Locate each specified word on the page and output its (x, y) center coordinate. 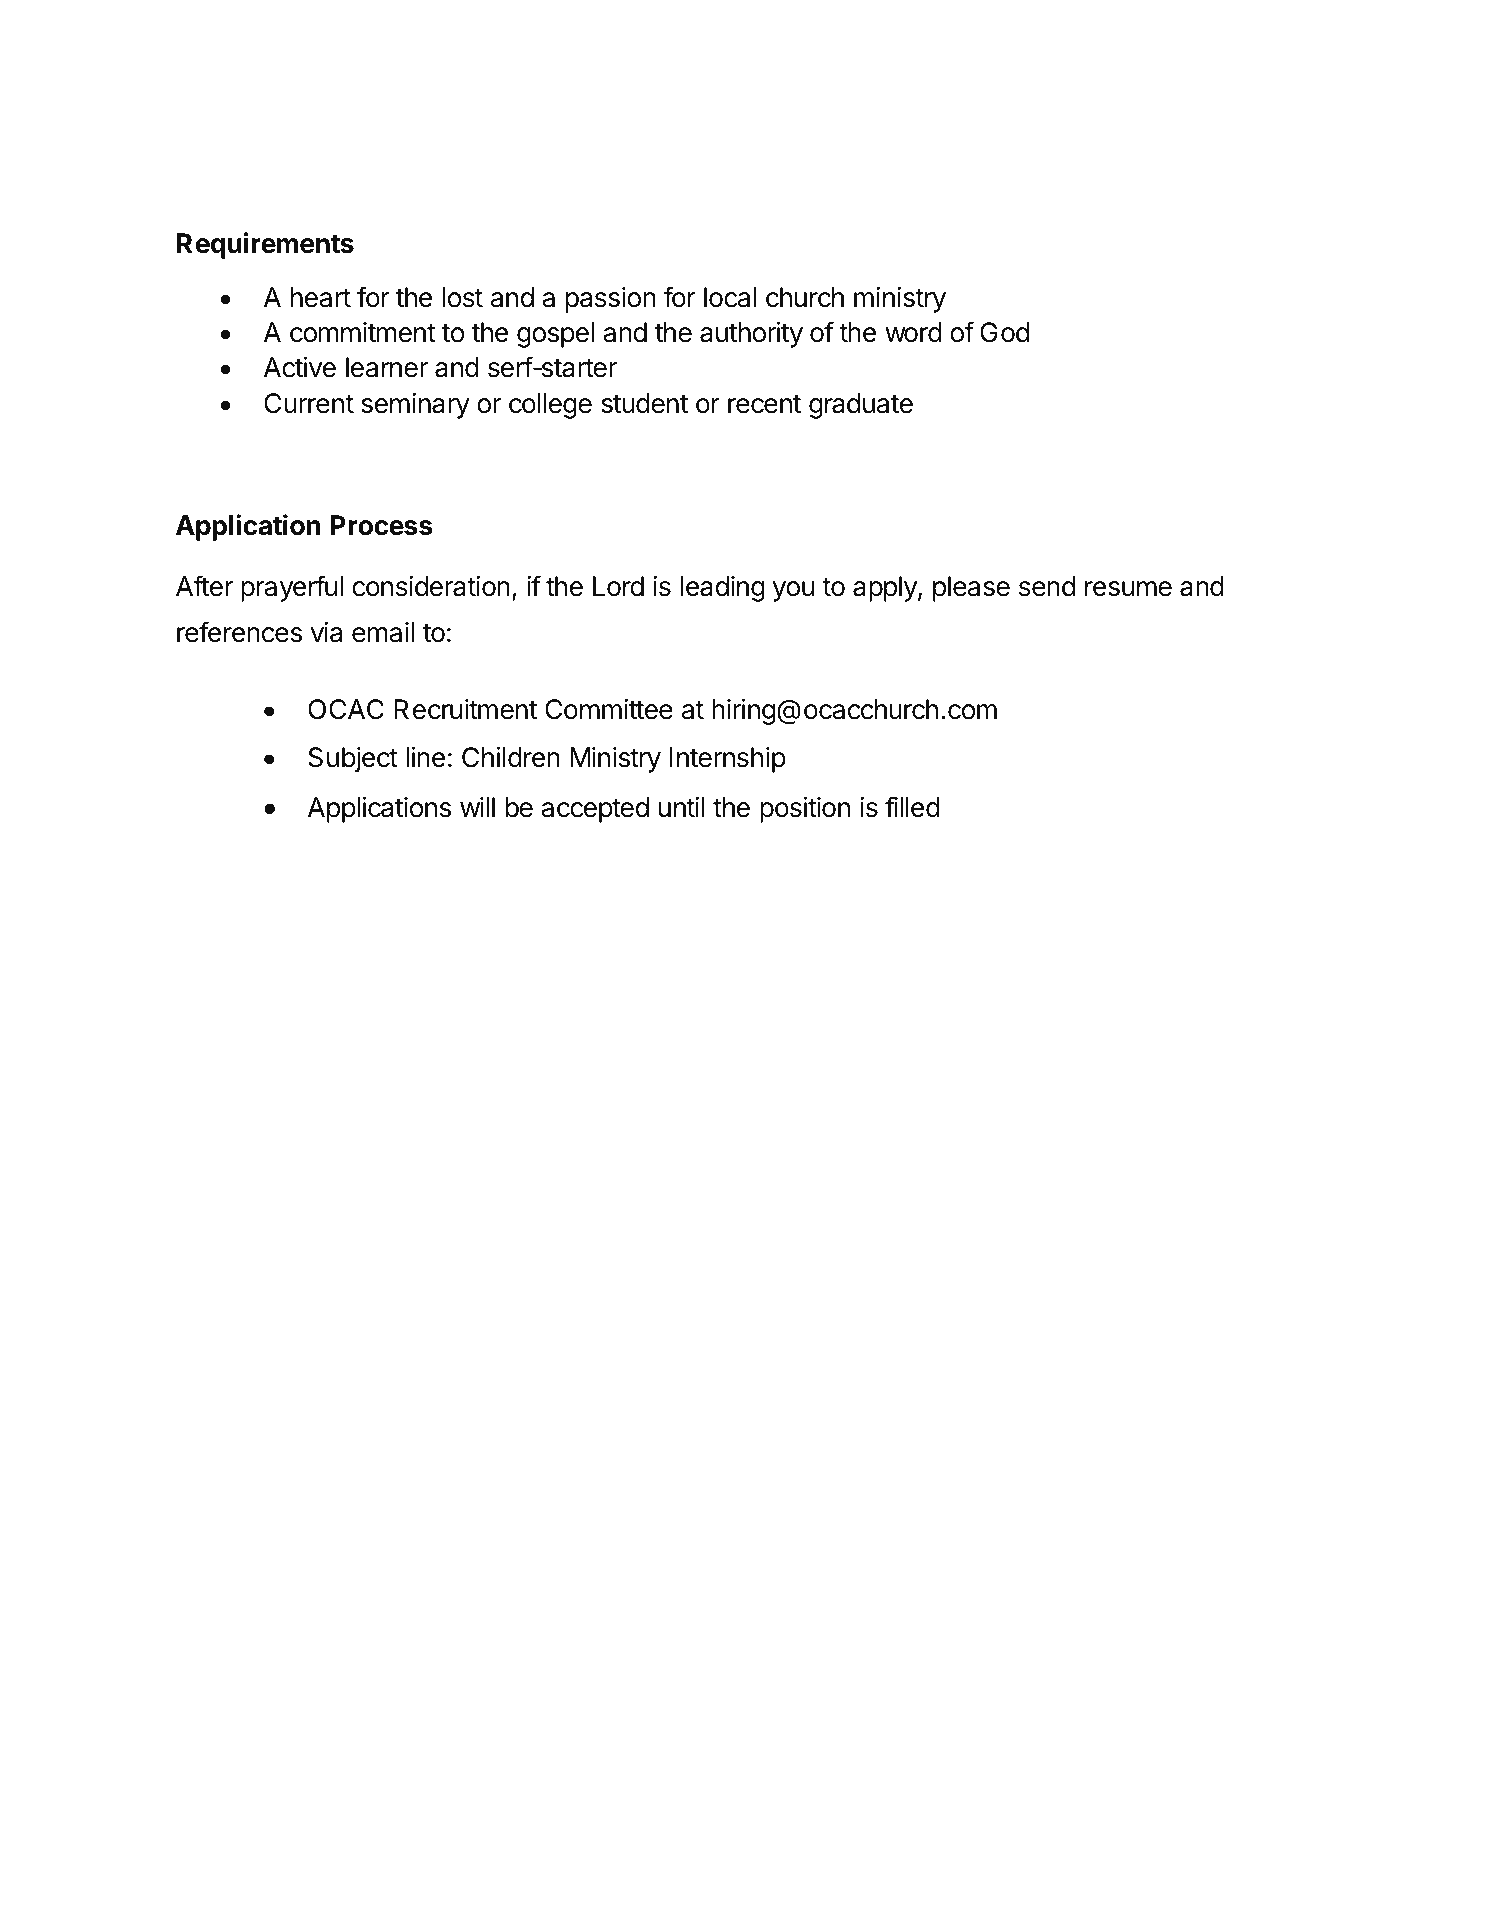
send (1047, 586)
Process (381, 525)
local (730, 297)
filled (912, 807)
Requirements (265, 245)
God (1004, 332)
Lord (618, 586)
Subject (353, 760)
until (682, 807)
